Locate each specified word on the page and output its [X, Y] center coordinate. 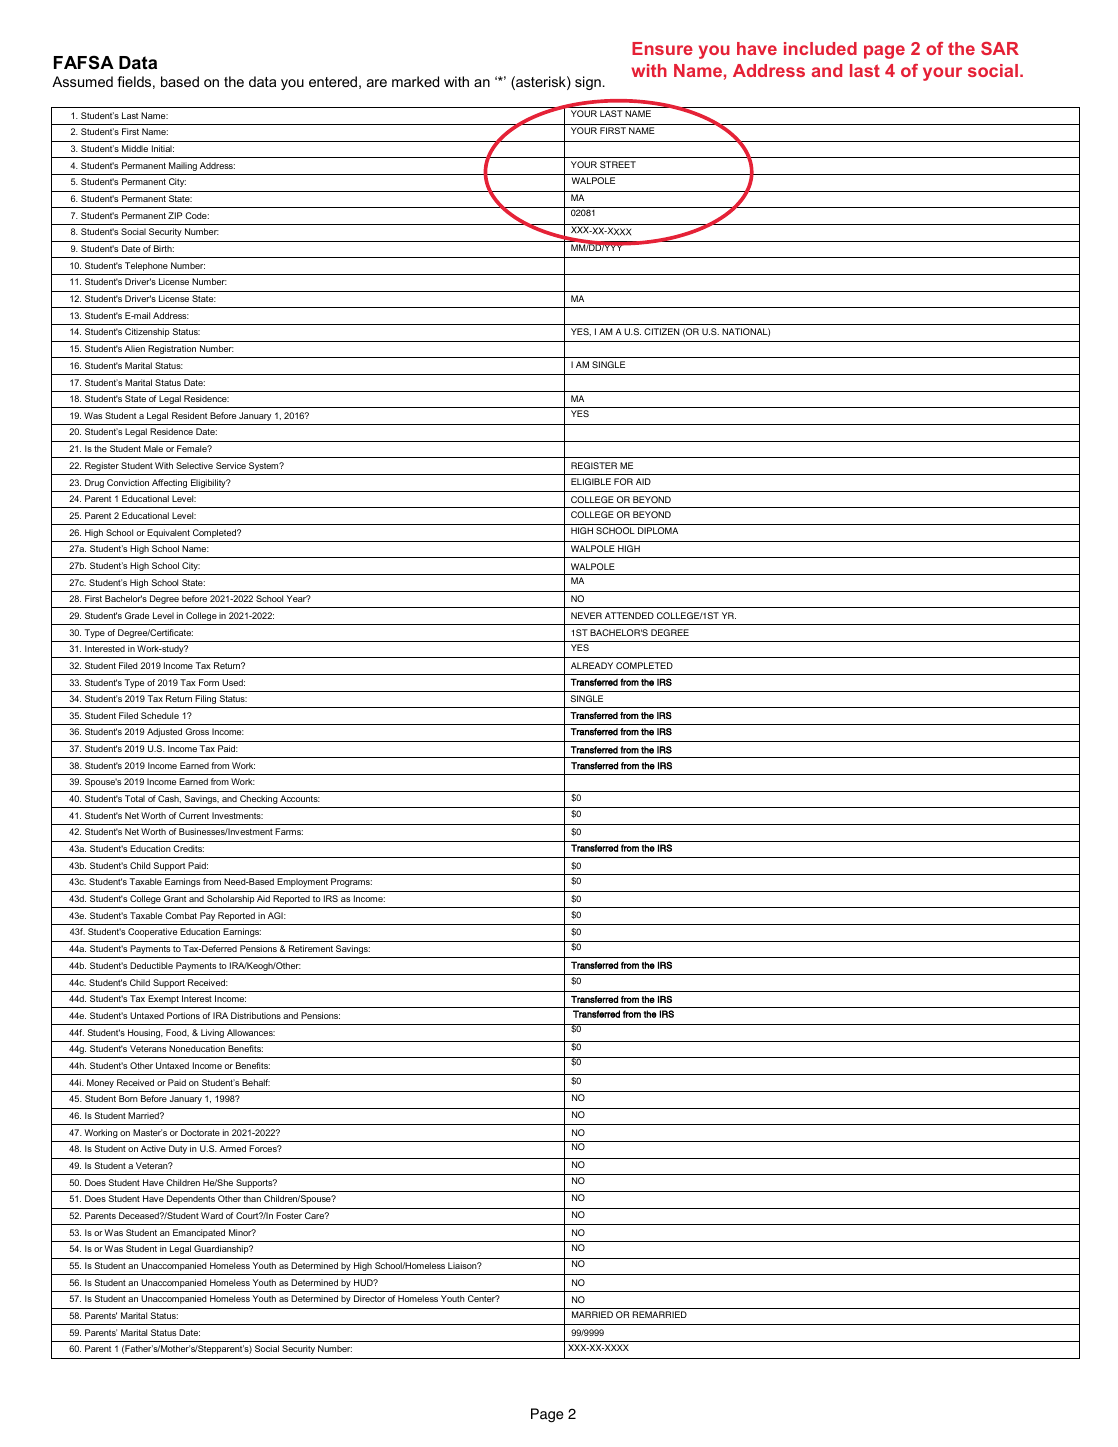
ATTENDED [629, 615]
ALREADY [592, 665]
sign [588, 83]
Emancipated [199, 1233]
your [942, 74]
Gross [197, 731]
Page [547, 1415]
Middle [135, 148]
